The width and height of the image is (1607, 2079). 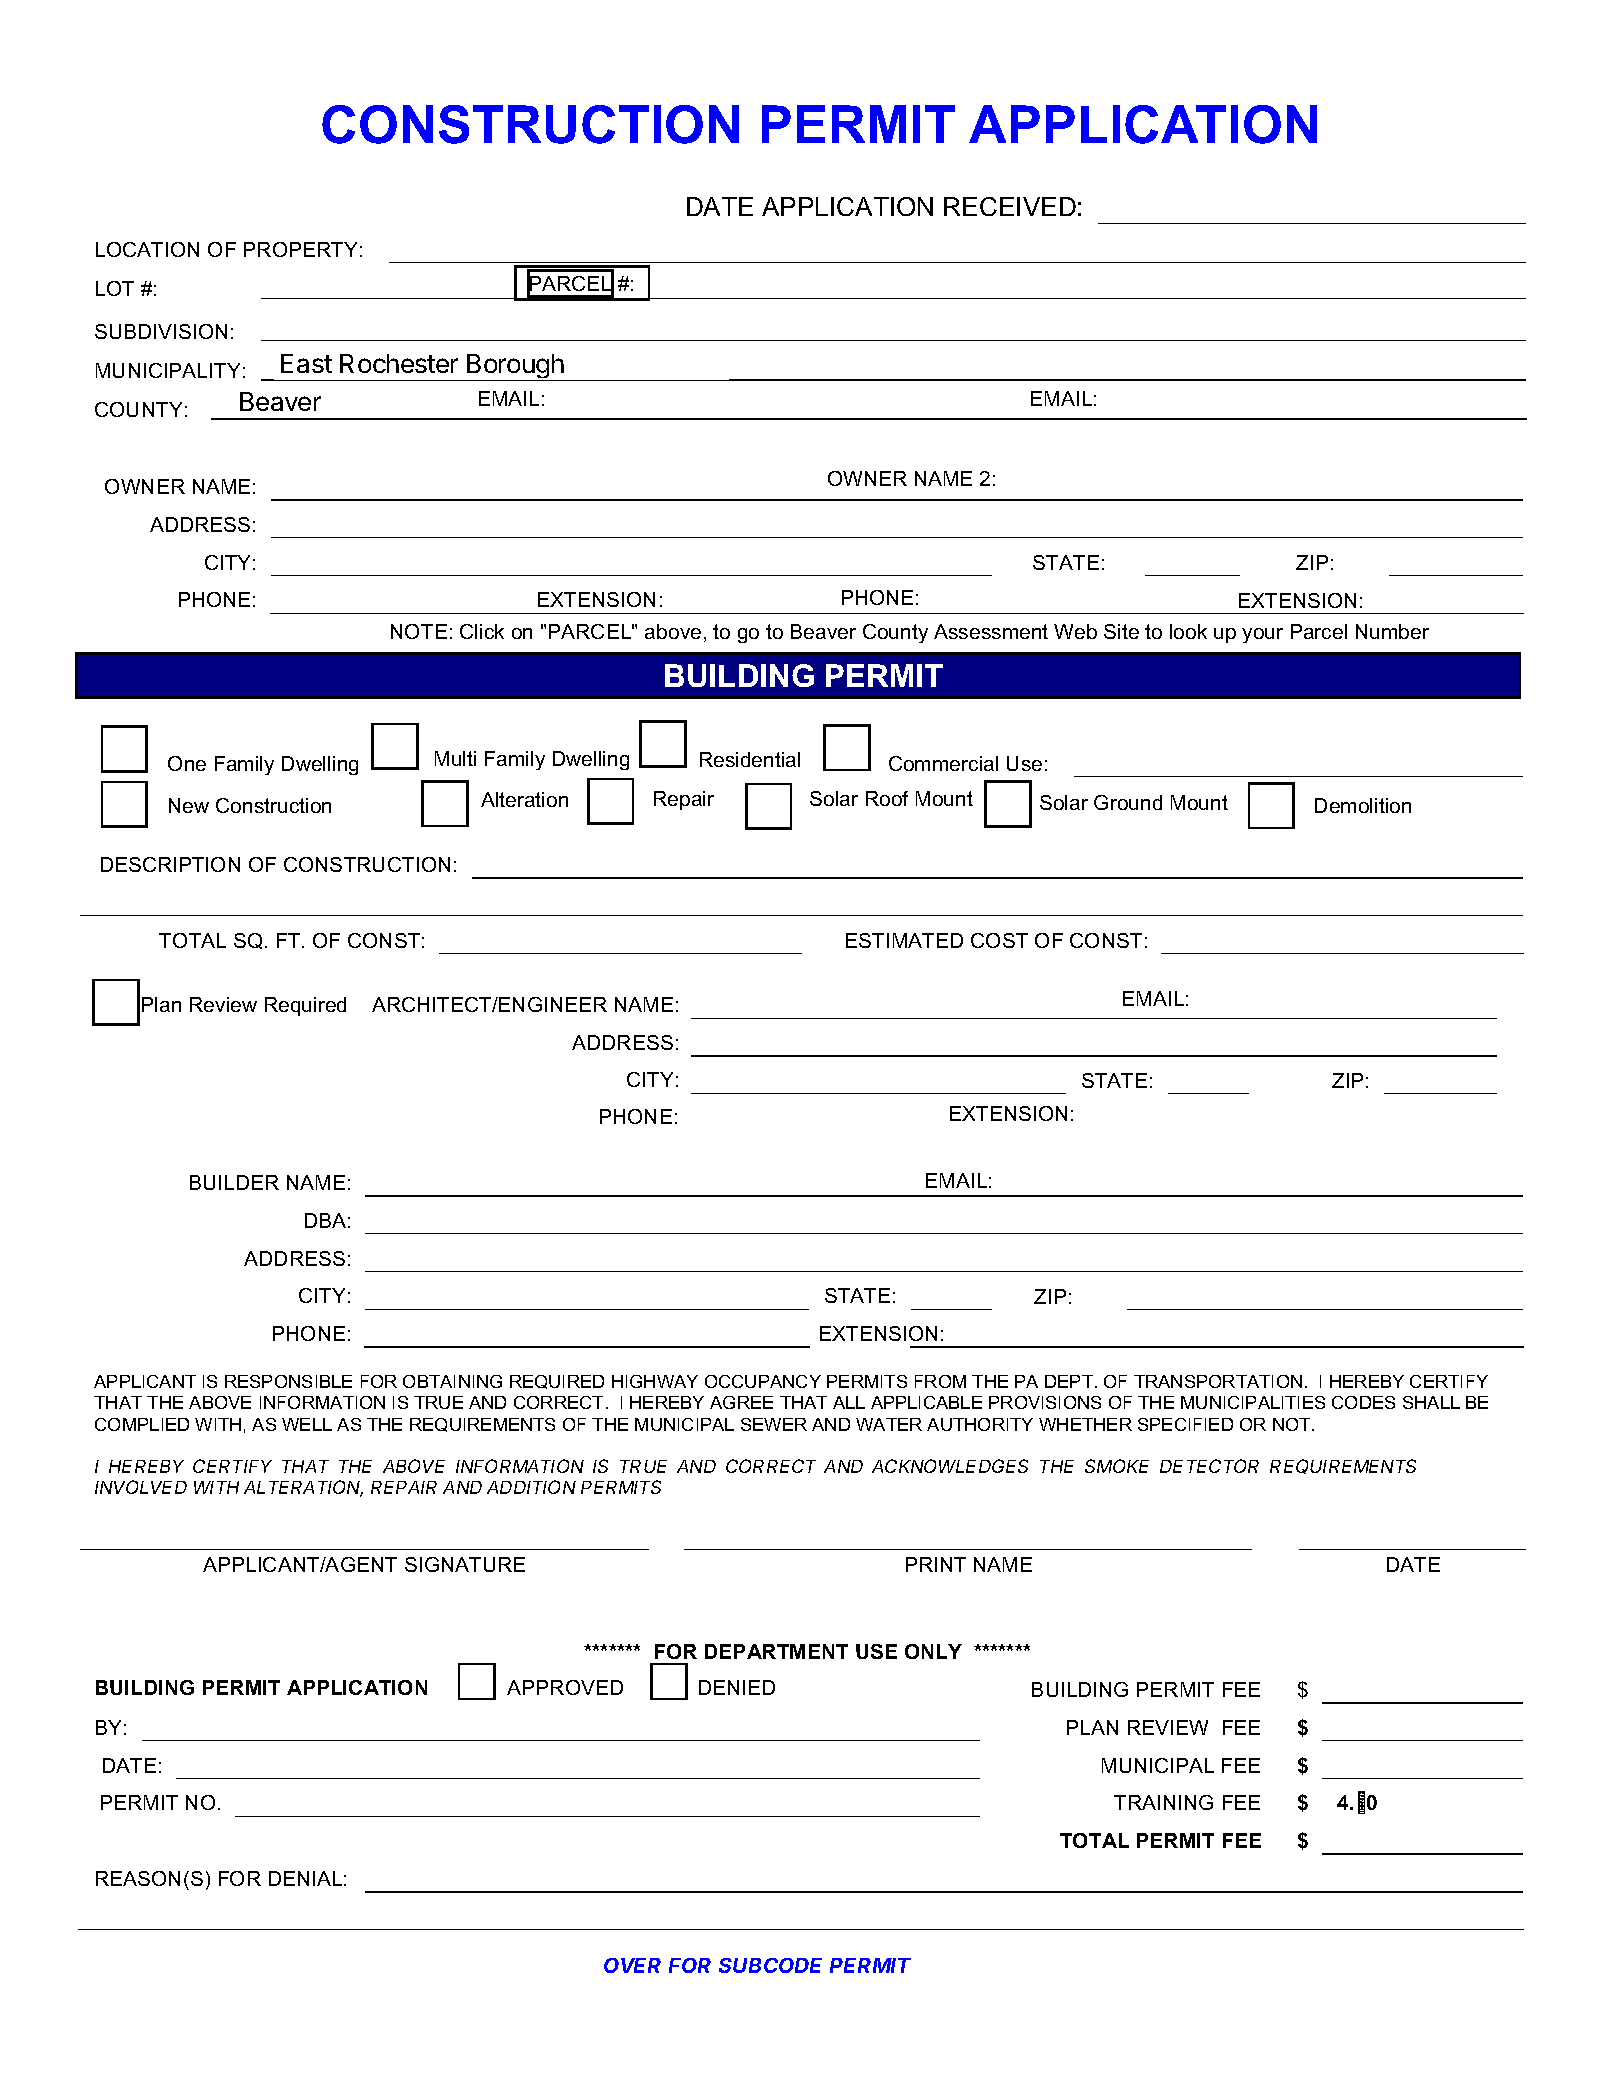 What do you see at coordinates (1218, 1381) in the image?
I see `TRANSPORTATION` at bounding box center [1218, 1381].
